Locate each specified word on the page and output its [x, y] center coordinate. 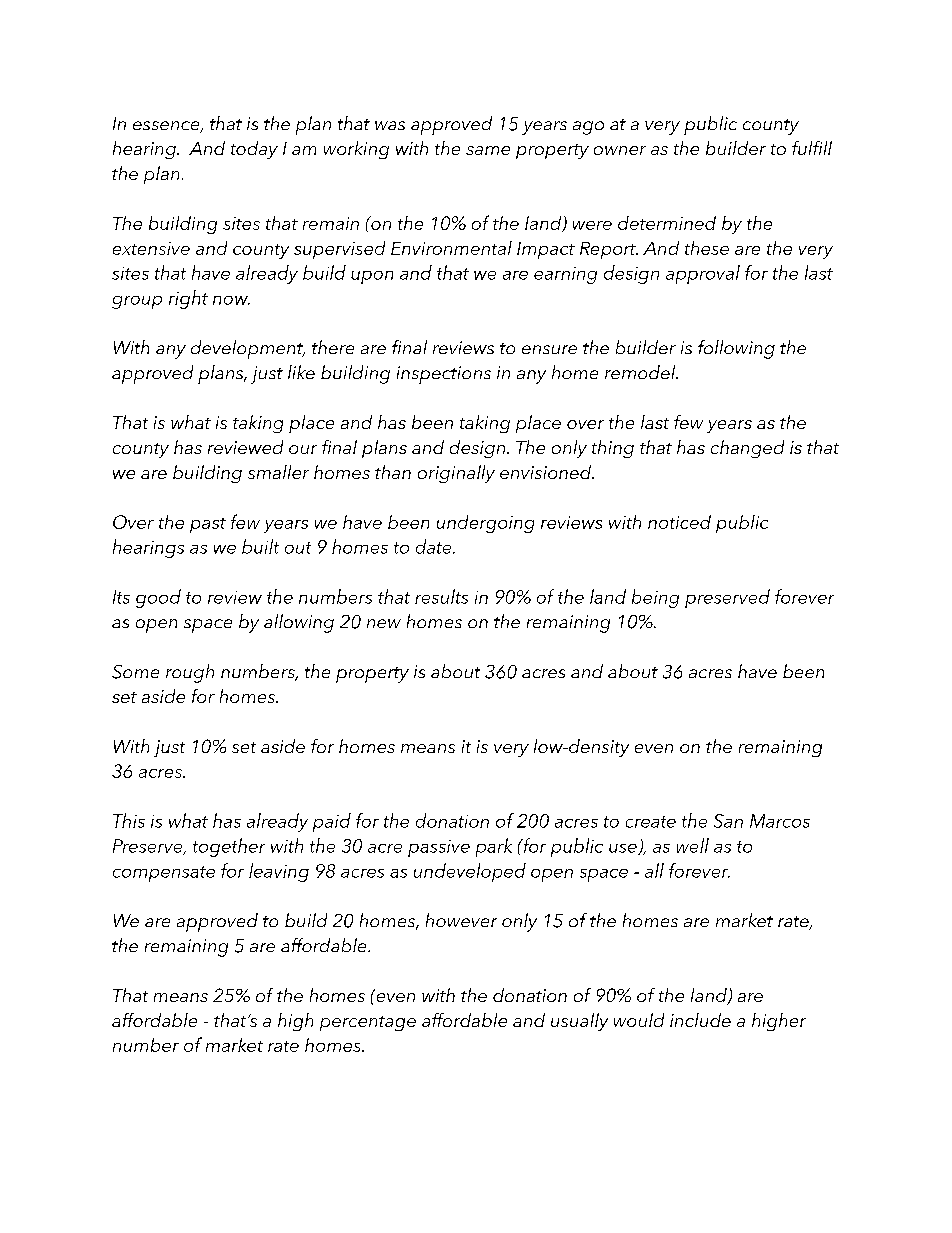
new [384, 623]
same [488, 150]
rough [190, 673]
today [254, 150]
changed [747, 449]
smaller [278, 472]
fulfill [812, 148]
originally [456, 474]
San [728, 821]
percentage [368, 1023]
